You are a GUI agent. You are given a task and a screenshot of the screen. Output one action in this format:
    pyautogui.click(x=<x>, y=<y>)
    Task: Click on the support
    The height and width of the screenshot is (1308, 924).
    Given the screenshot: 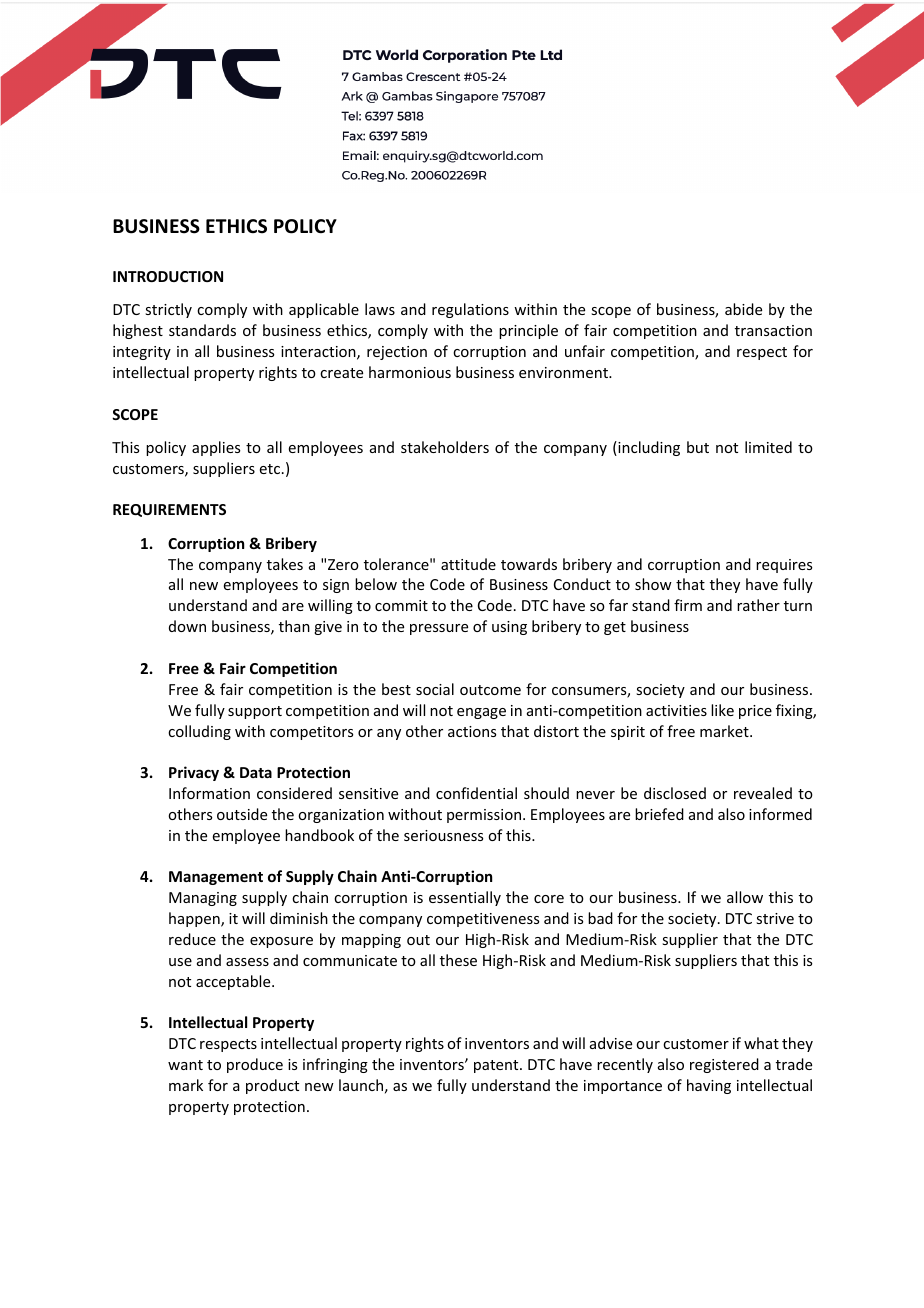 What is the action you would take?
    pyautogui.click(x=255, y=712)
